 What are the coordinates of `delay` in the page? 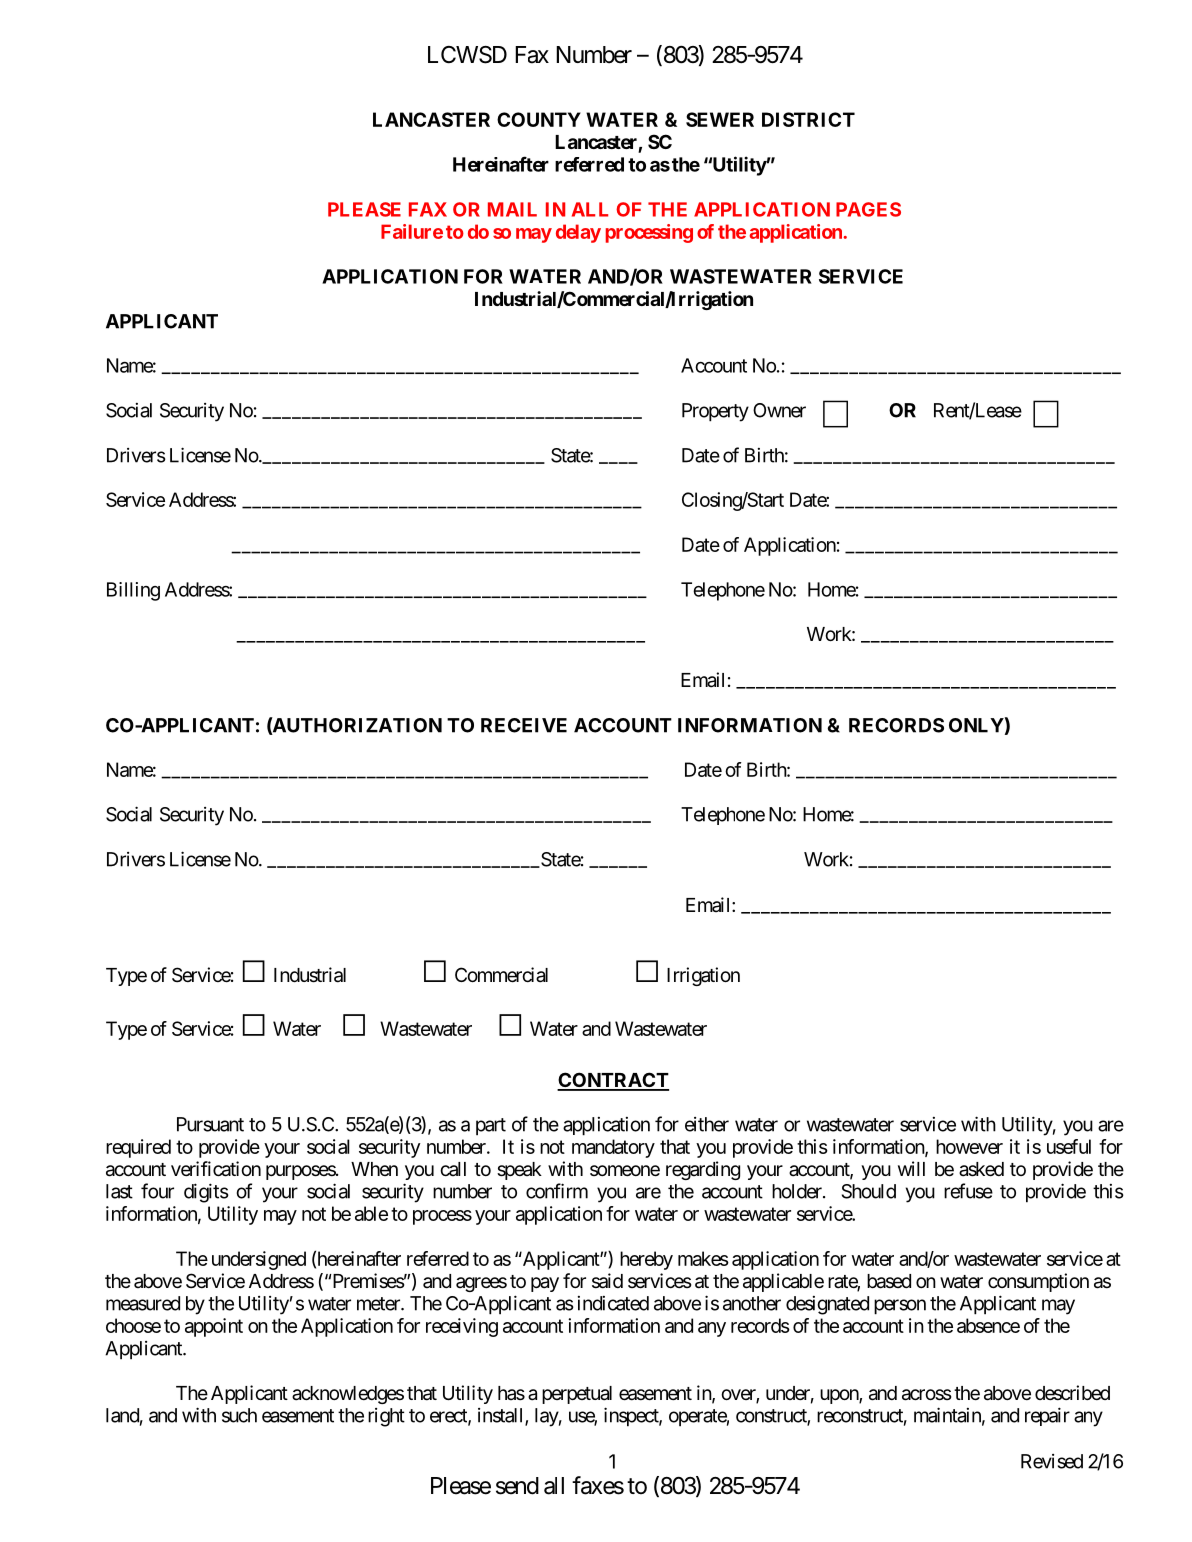 It's located at (578, 233).
